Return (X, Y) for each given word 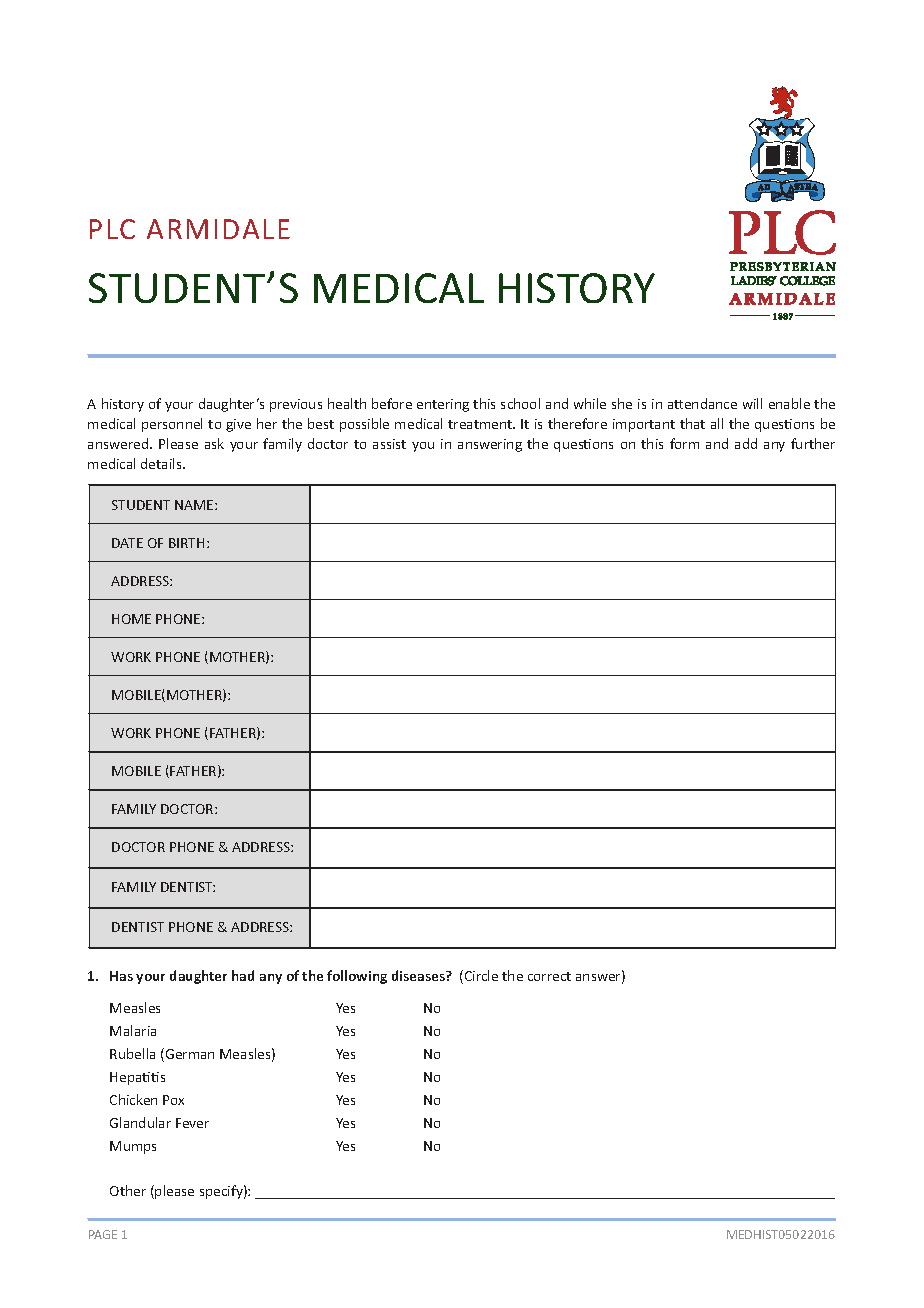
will (752, 403)
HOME (131, 619)
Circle (481, 975)
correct (549, 976)
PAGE (103, 1234)
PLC (112, 229)
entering (443, 405)
